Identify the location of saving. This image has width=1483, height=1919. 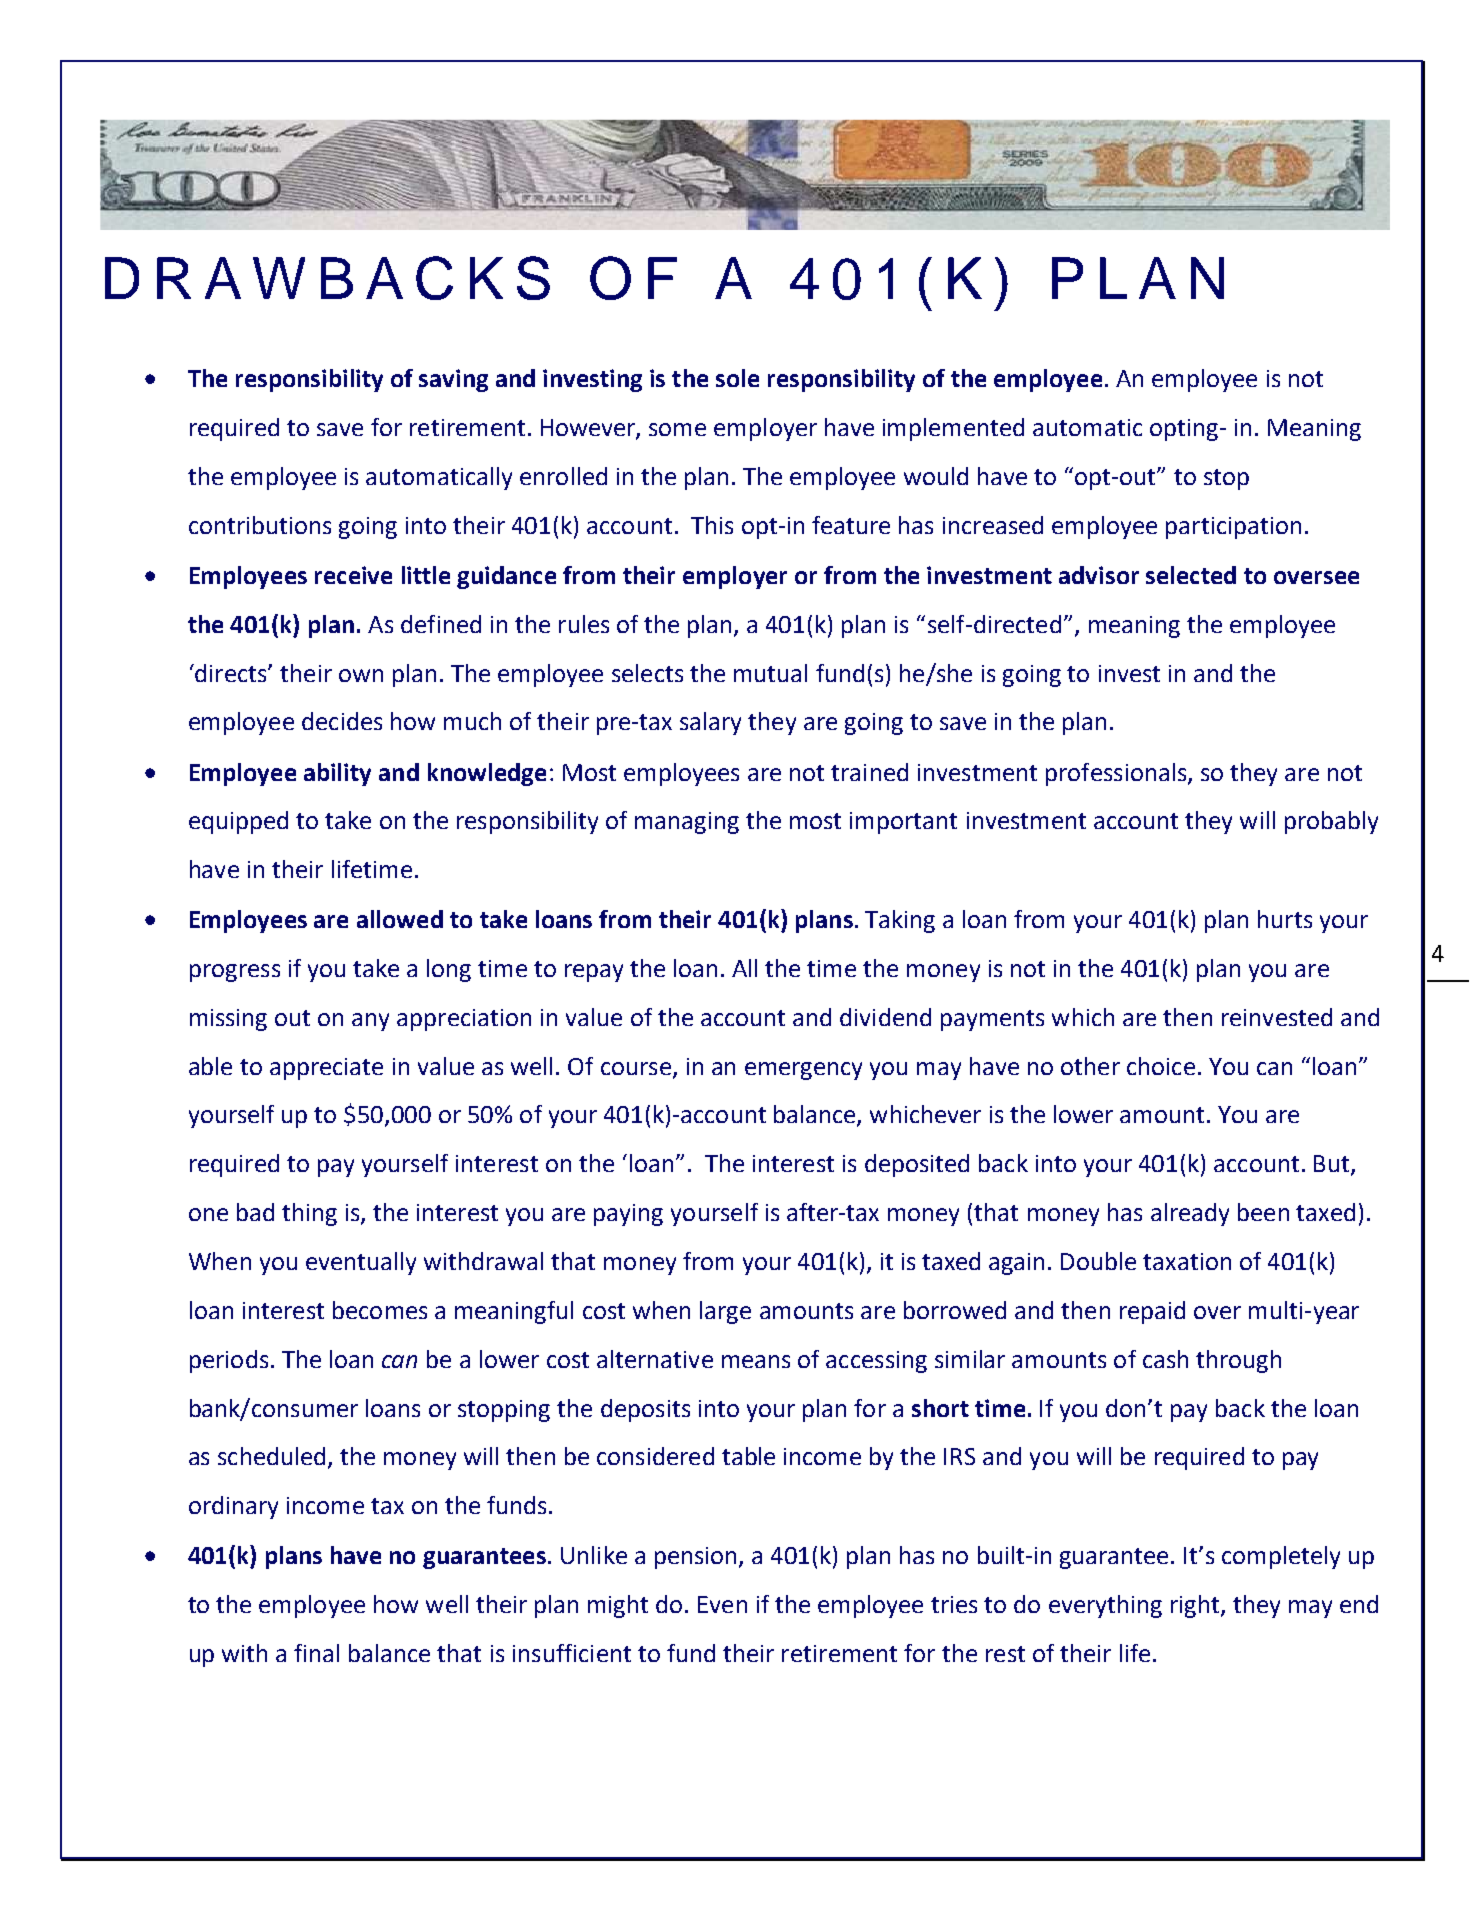
(453, 380).
